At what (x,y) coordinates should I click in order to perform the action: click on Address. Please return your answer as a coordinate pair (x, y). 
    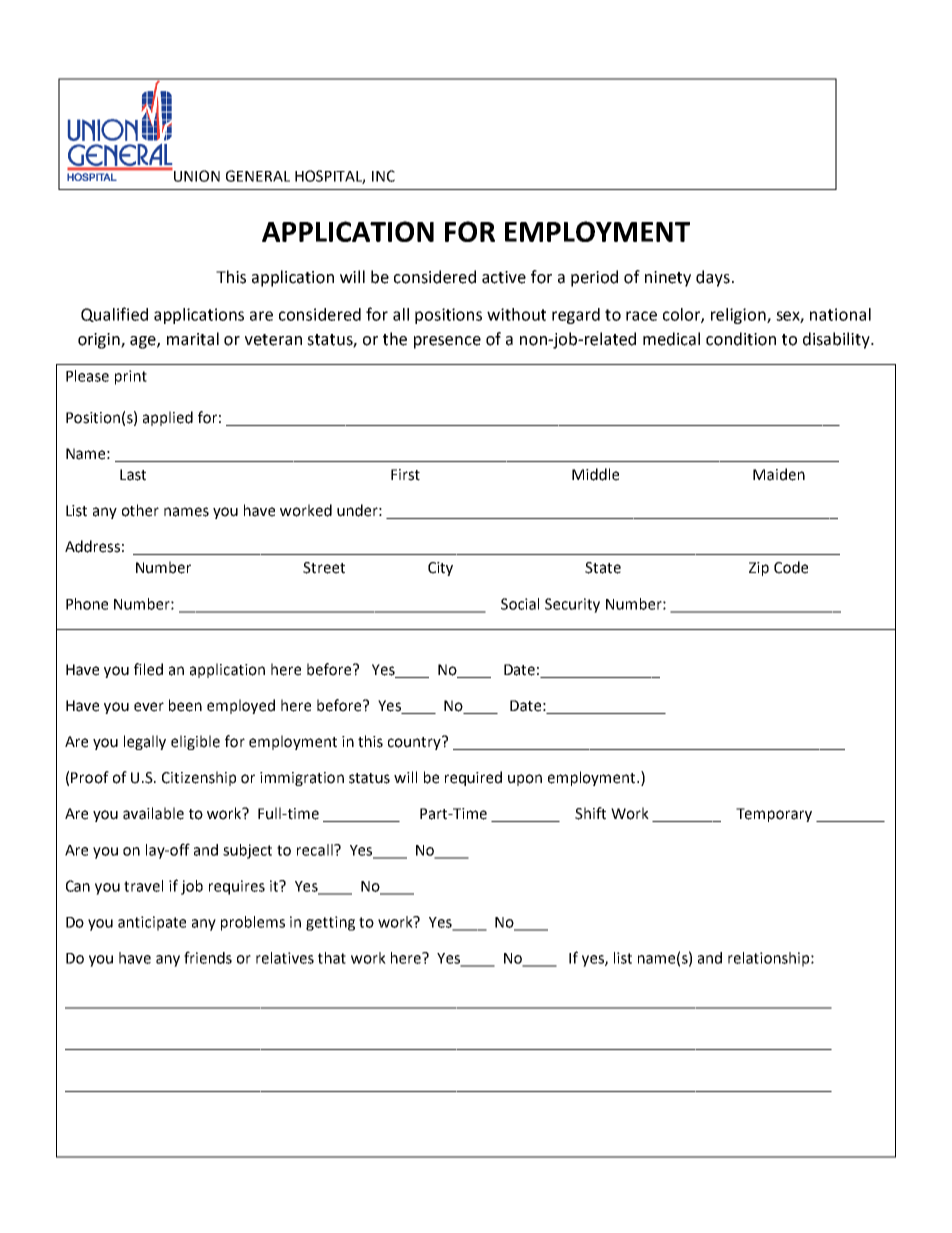
    Looking at the image, I should click on (92, 546).
